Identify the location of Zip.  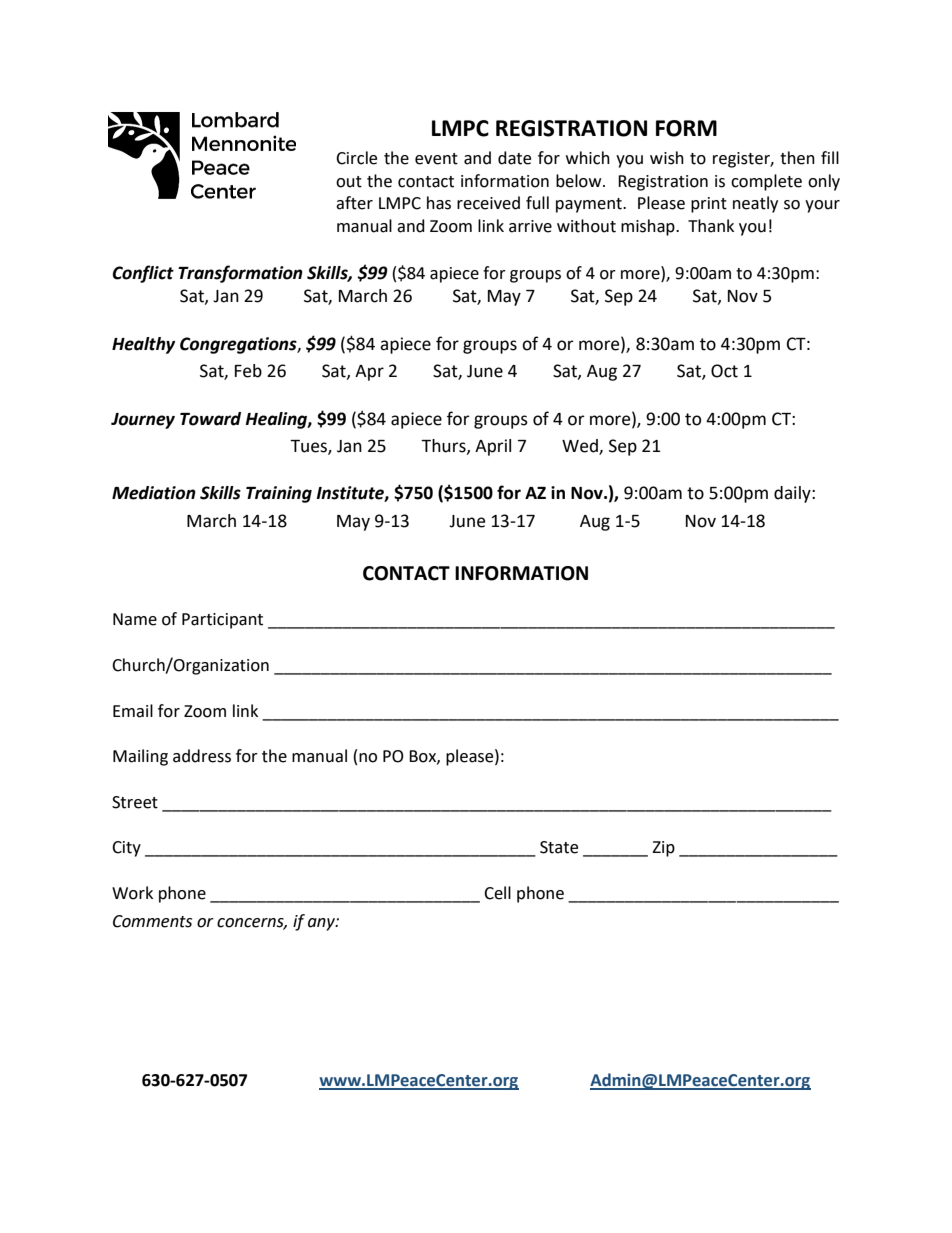
(663, 849).
